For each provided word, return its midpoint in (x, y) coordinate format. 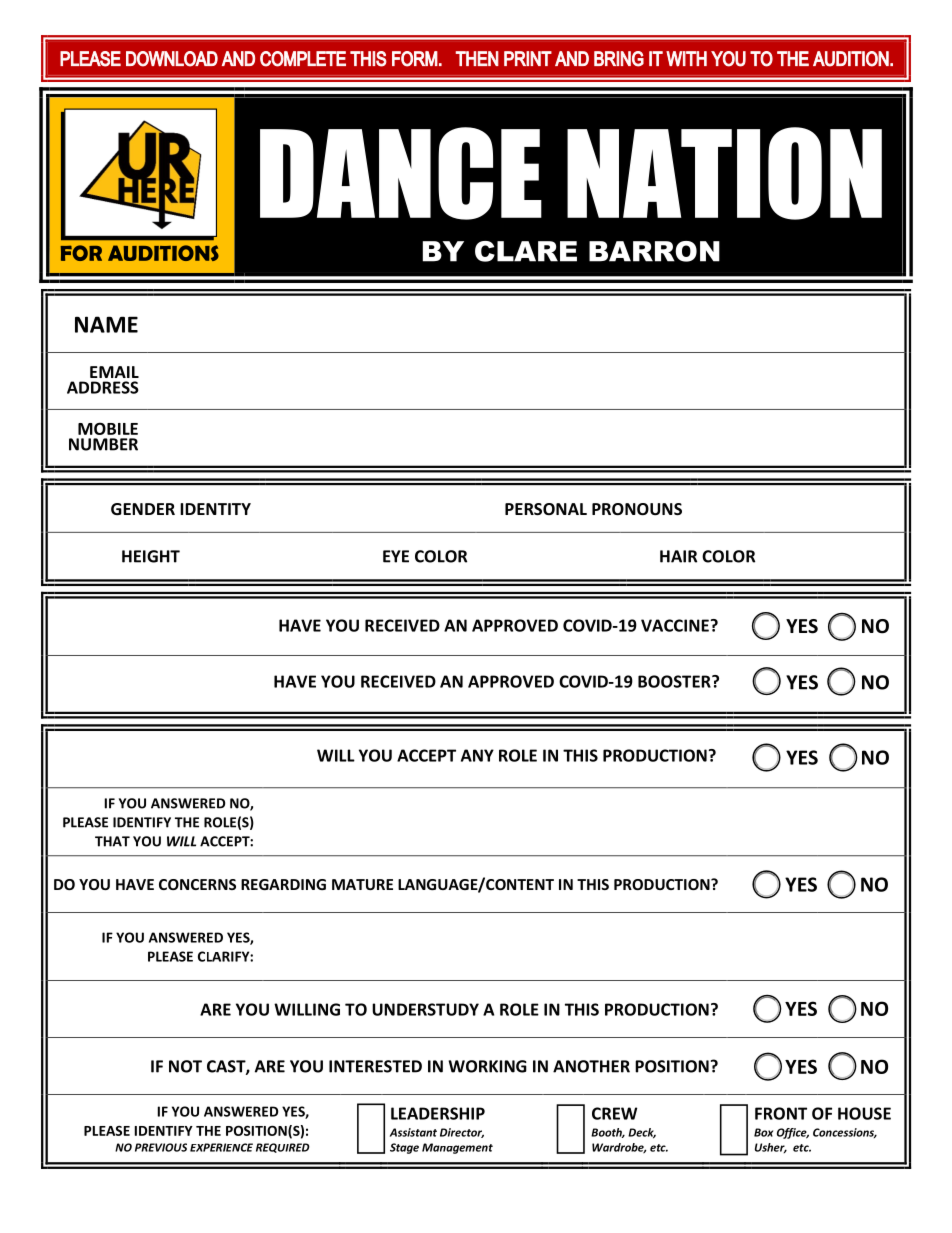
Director (462, 1133)
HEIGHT (151, 556)
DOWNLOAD (172, 59)
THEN (477, 58)
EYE (396, 556)
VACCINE (675, 625)
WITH (686, 59)
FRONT (781, 1113)
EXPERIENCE (221, 1147)
